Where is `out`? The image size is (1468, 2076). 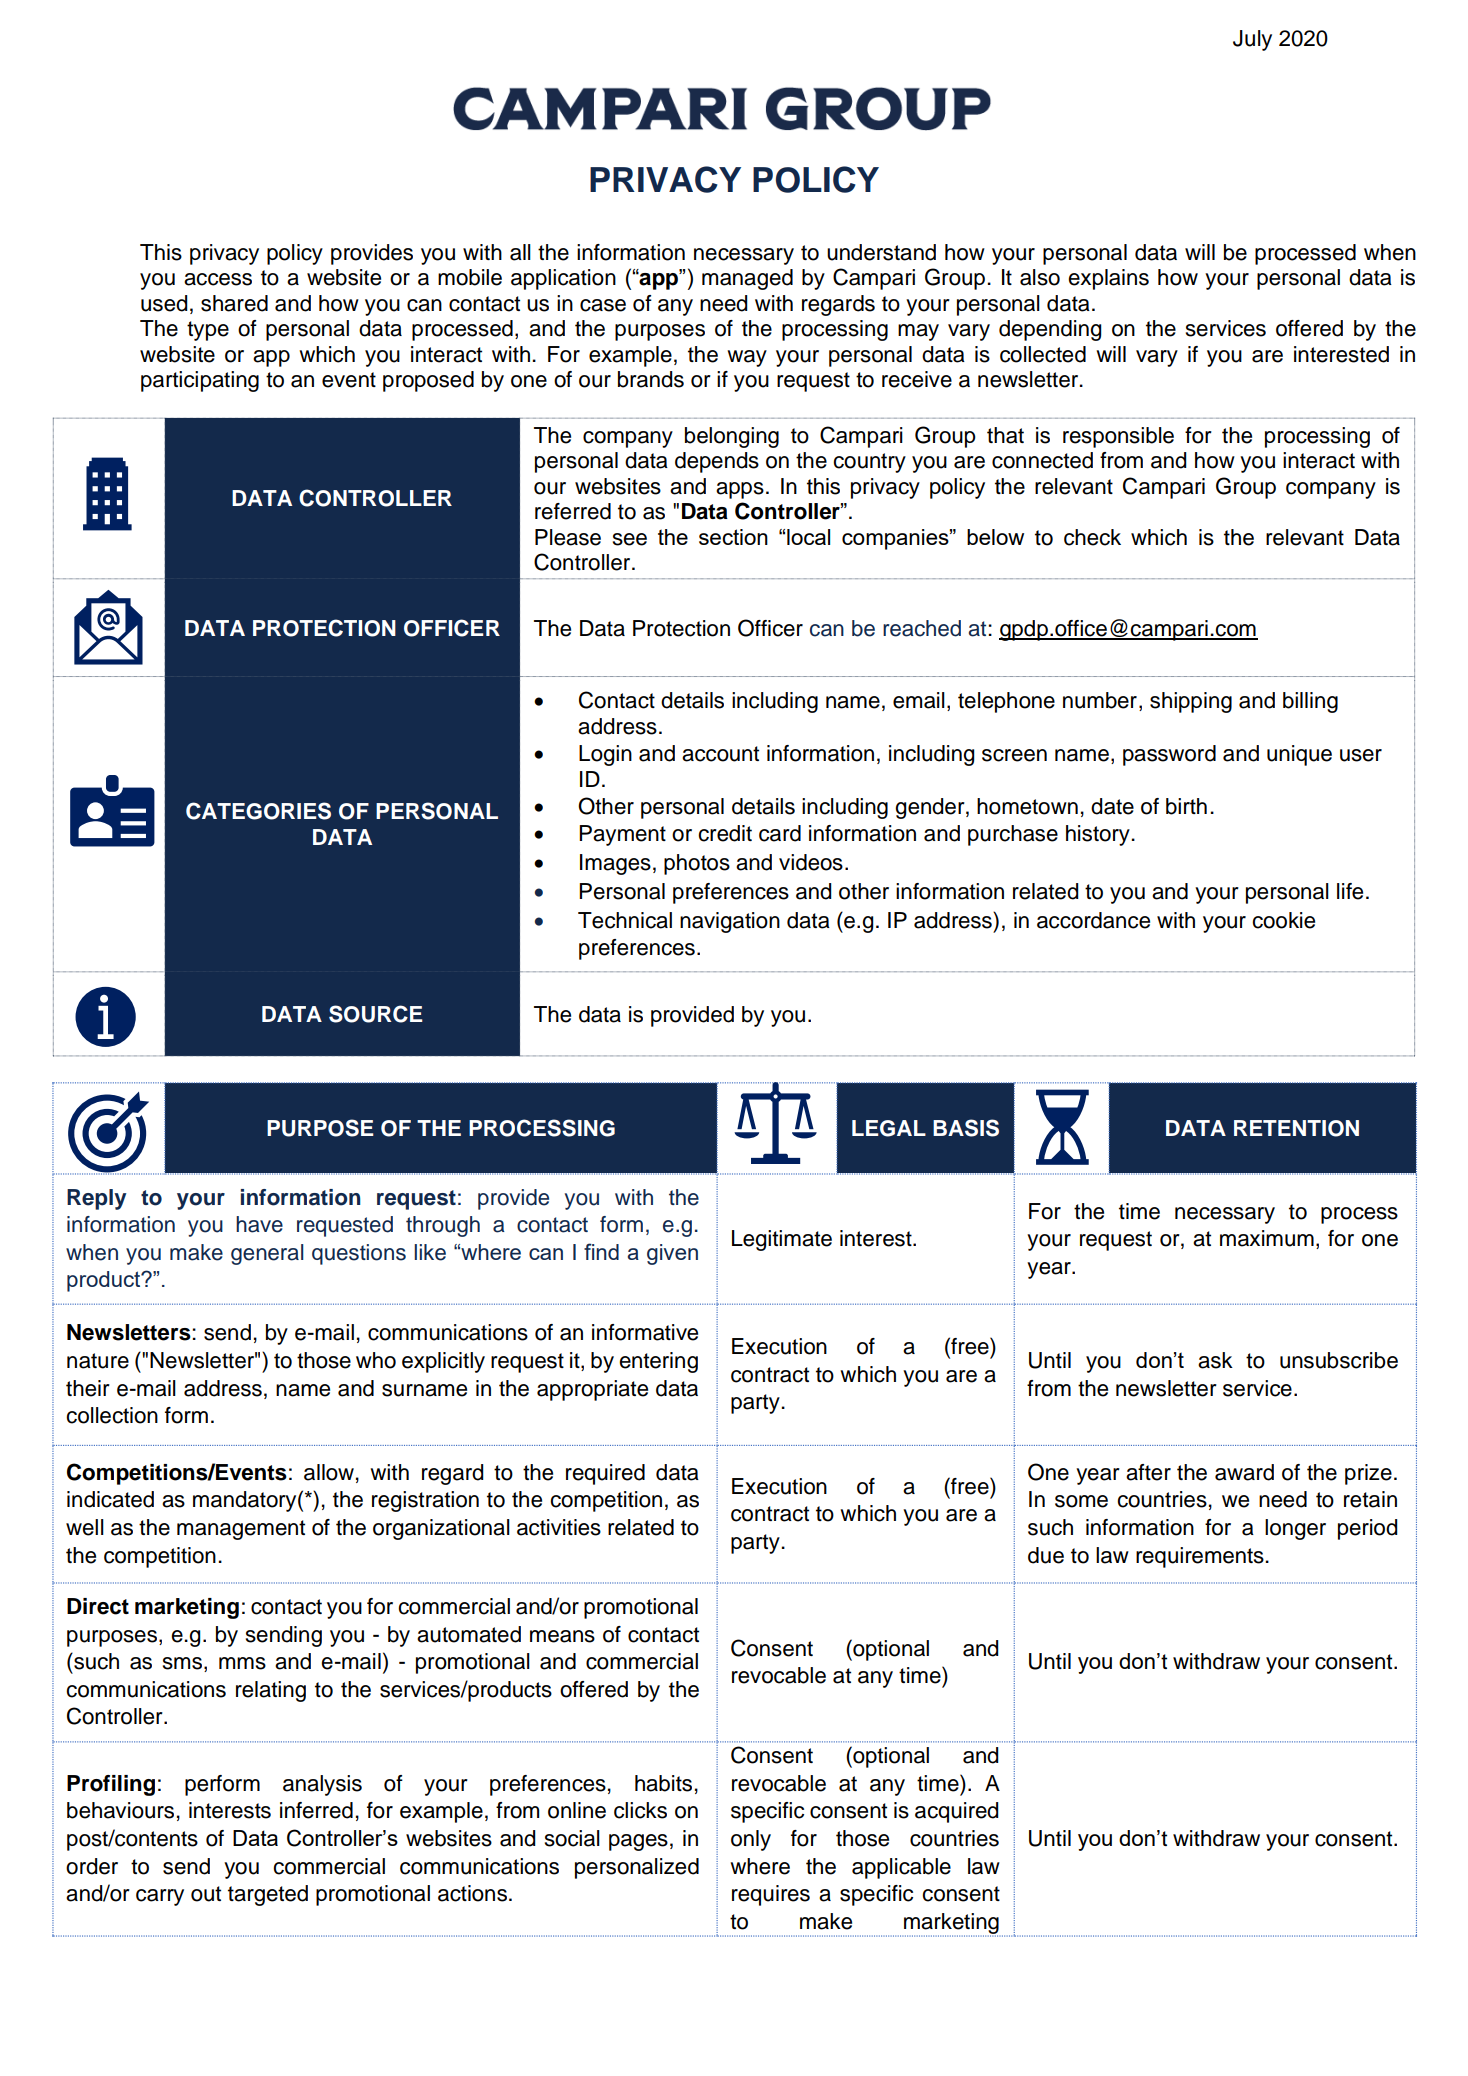
out is located at coordinates (206, 1894).
